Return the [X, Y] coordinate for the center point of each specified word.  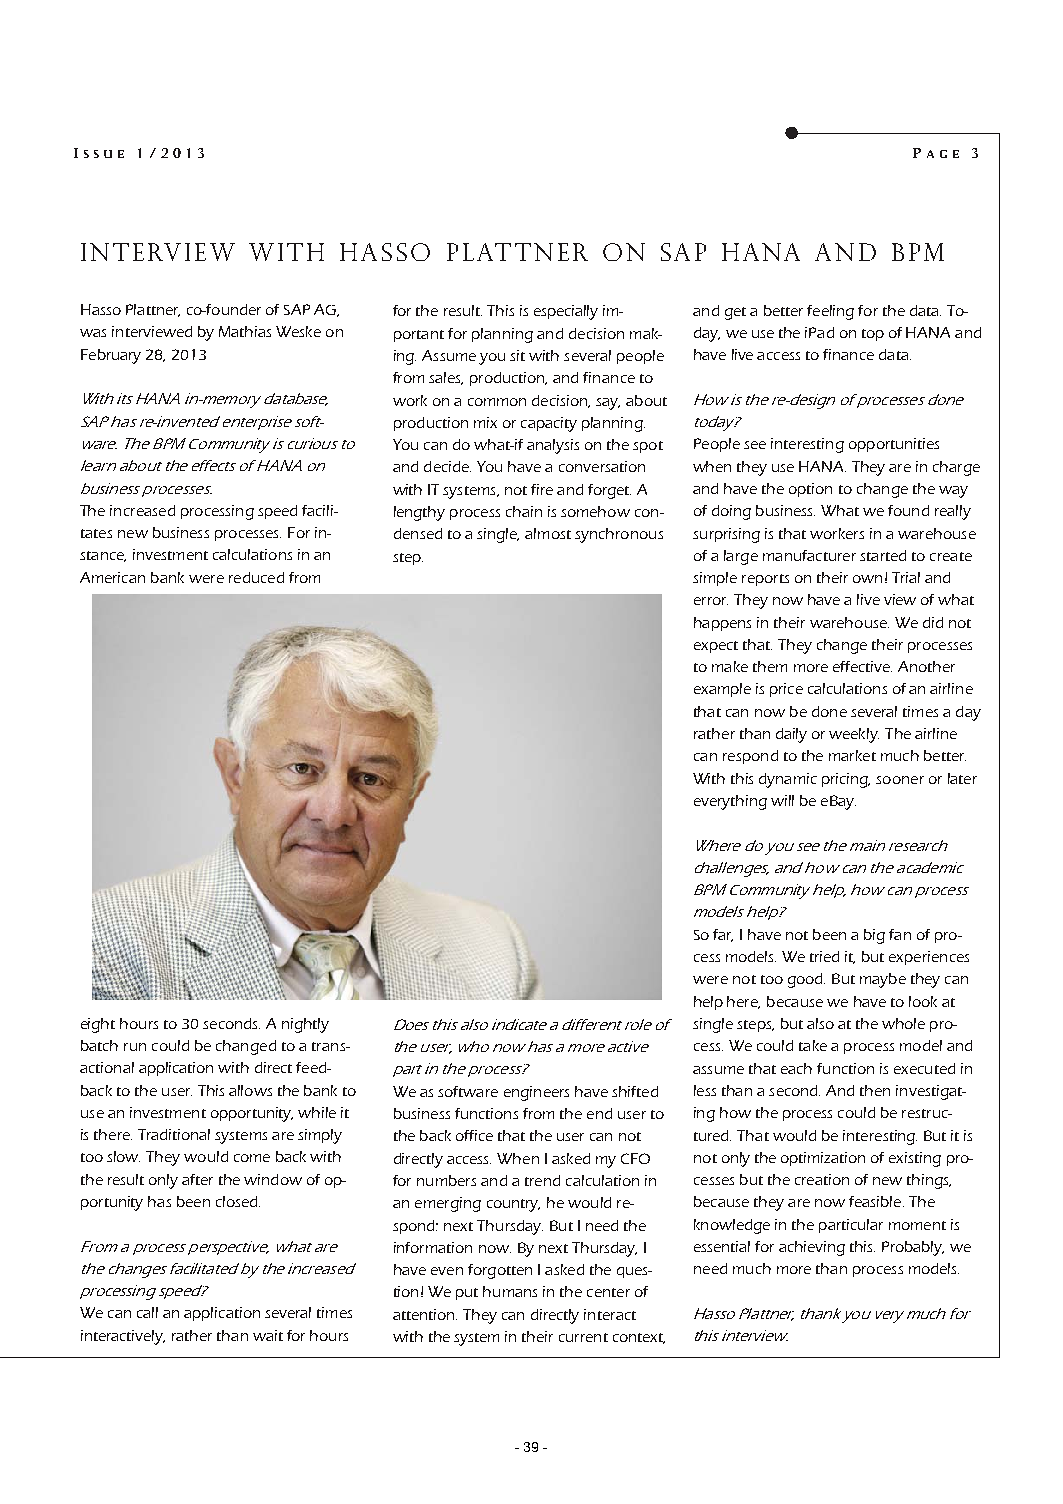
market [852, 755]
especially [566, 312]
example [722, 690]
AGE [943, 154]
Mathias [245, 331]
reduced [256, 577]
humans [510, 1291]
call [147, 1312]
